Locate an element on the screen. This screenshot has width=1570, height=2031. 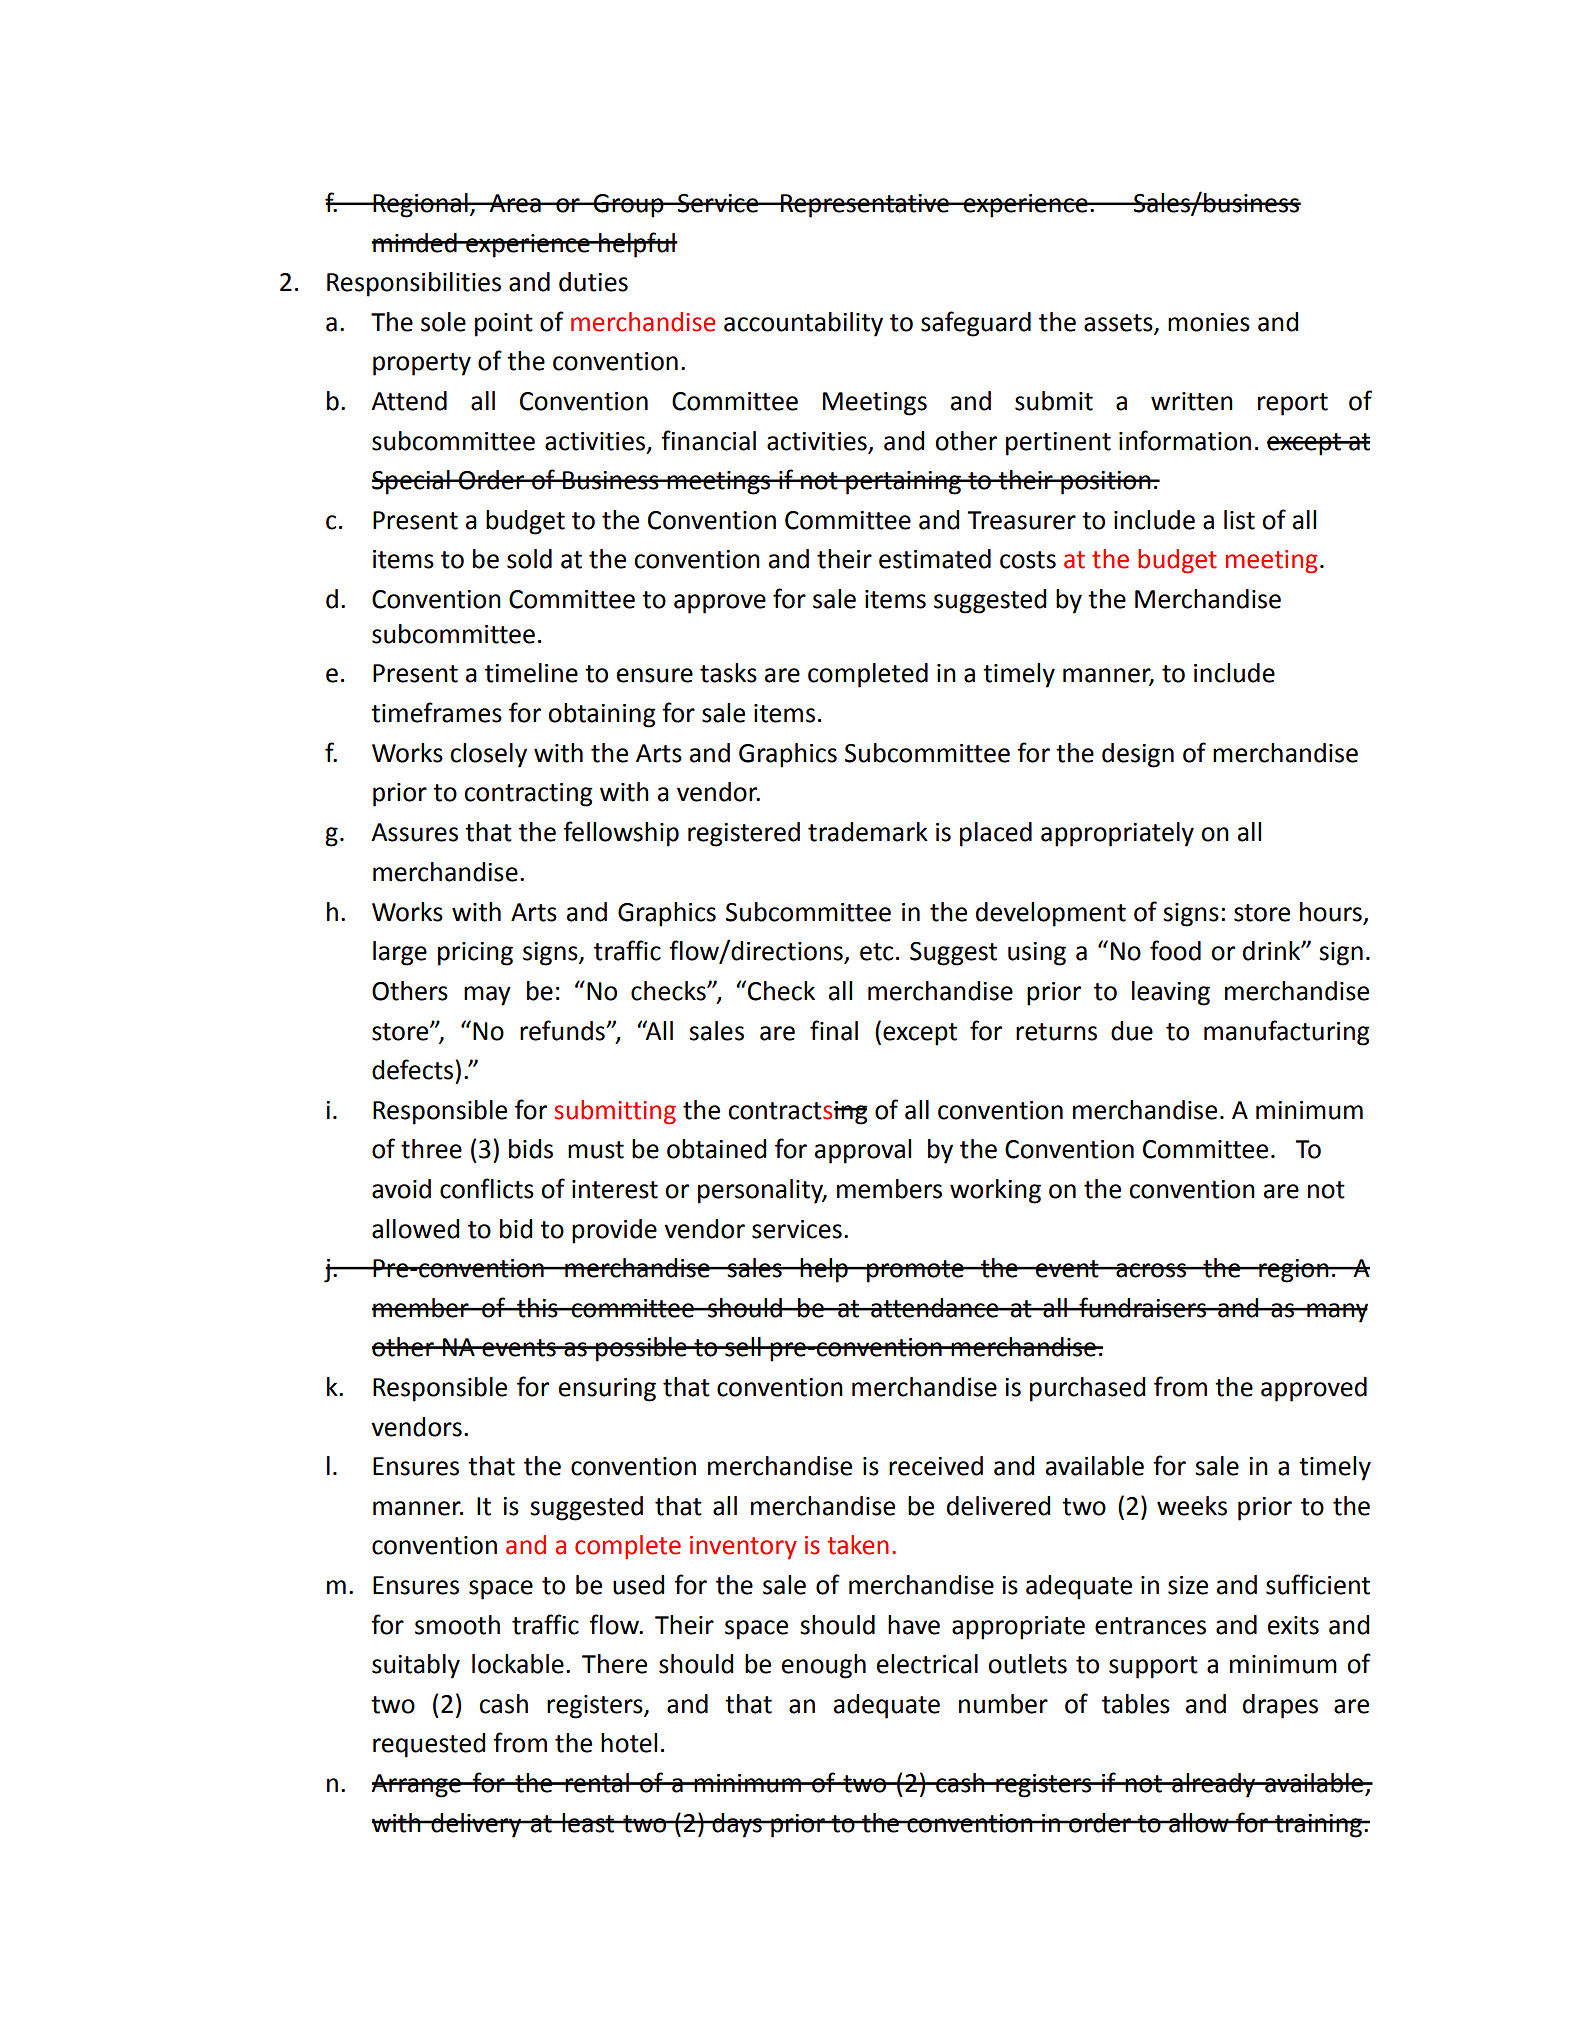
trademark is located at coordinates (868, 832).
